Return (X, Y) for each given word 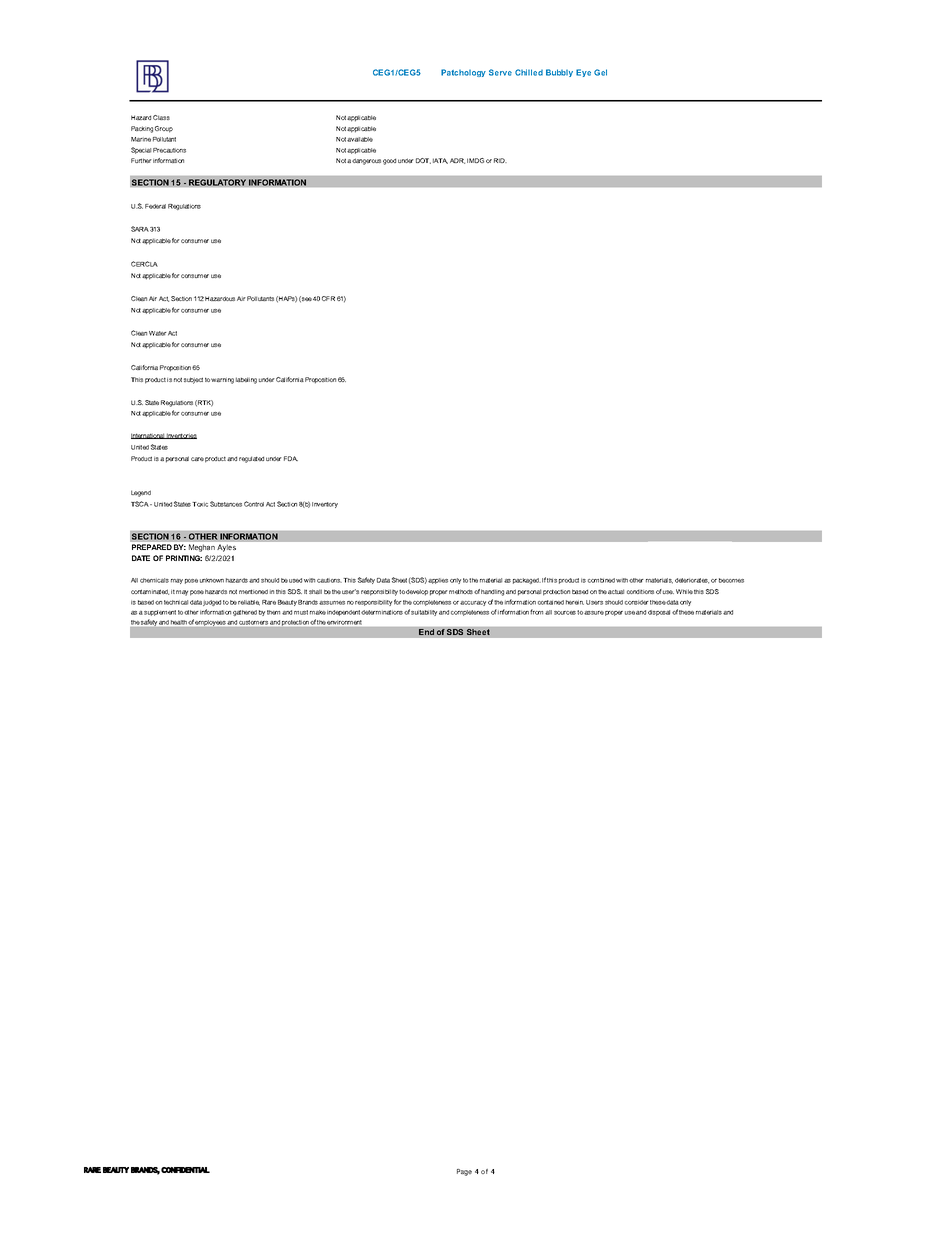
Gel (600, 72)
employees (210, 623)
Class (161, 117)
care (197, 459)
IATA (440, 161)
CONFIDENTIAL (185, 1170)
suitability (424, 613)
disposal (659, 613)
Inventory (325, 505)
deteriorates (692, 581)
